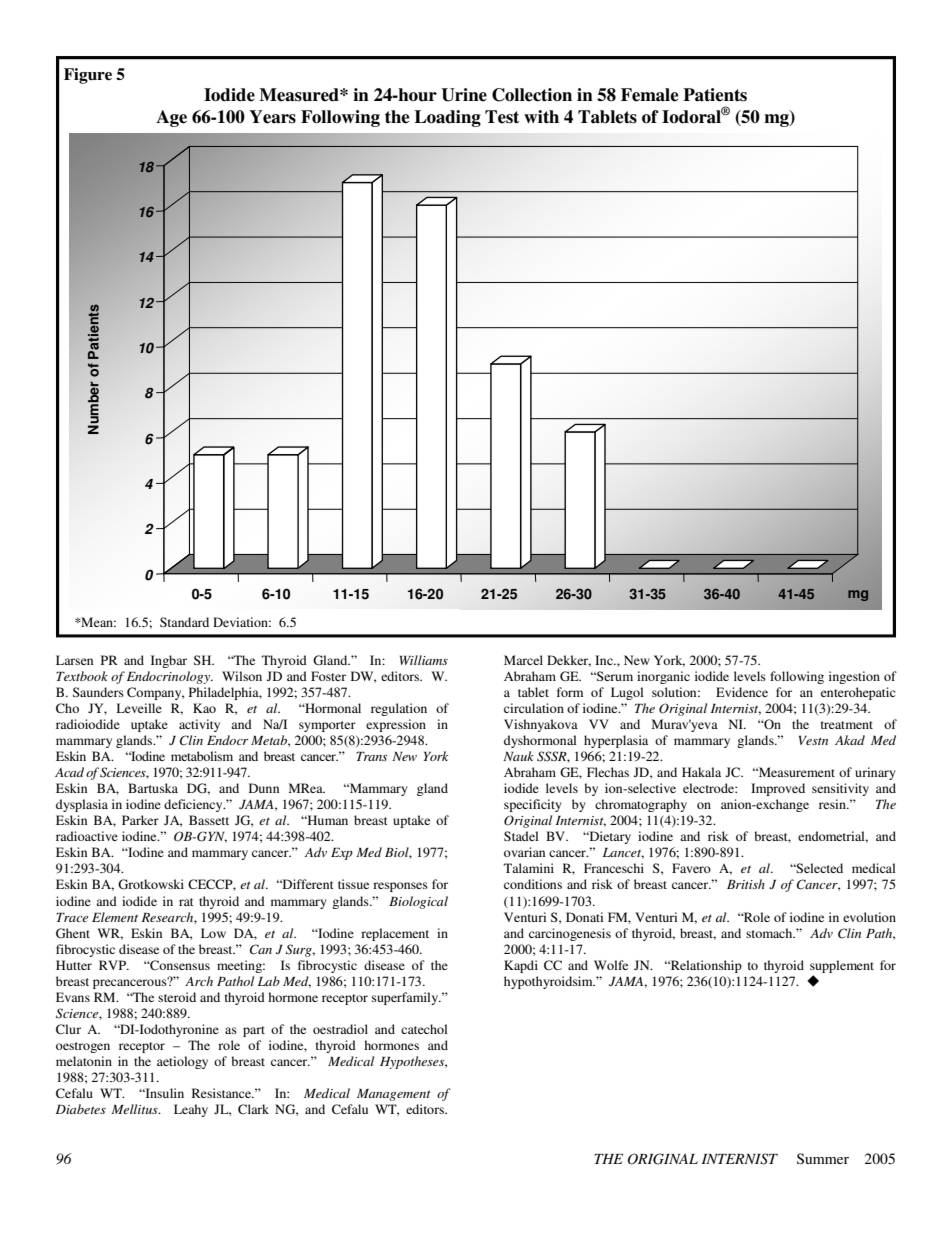 The width and height of the screenshot is (952, 1233). I want to click on Urine, so click(464, 95).
